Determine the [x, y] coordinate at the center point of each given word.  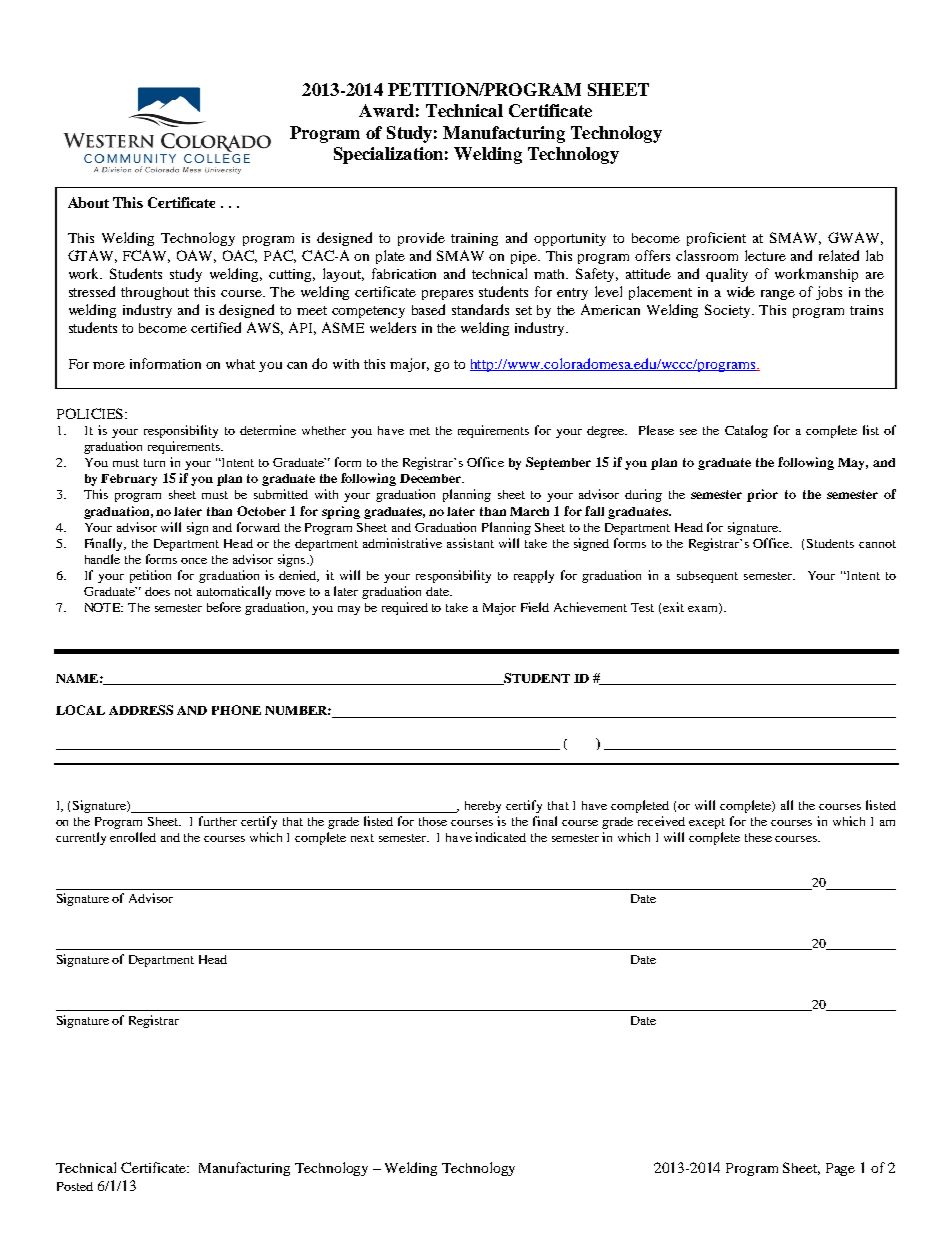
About [88, 202]
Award [386, 110]
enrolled [133, 837]
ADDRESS [141, 710]
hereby [483, 807]
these [758, 837]
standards [480, 309]
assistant [470, 543]
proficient [716, 239]
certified [216, 327]
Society [729, 311]
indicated [500, 837]
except [707, 823]
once [194, 561]
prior [762, 495]
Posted [75, 1186]
